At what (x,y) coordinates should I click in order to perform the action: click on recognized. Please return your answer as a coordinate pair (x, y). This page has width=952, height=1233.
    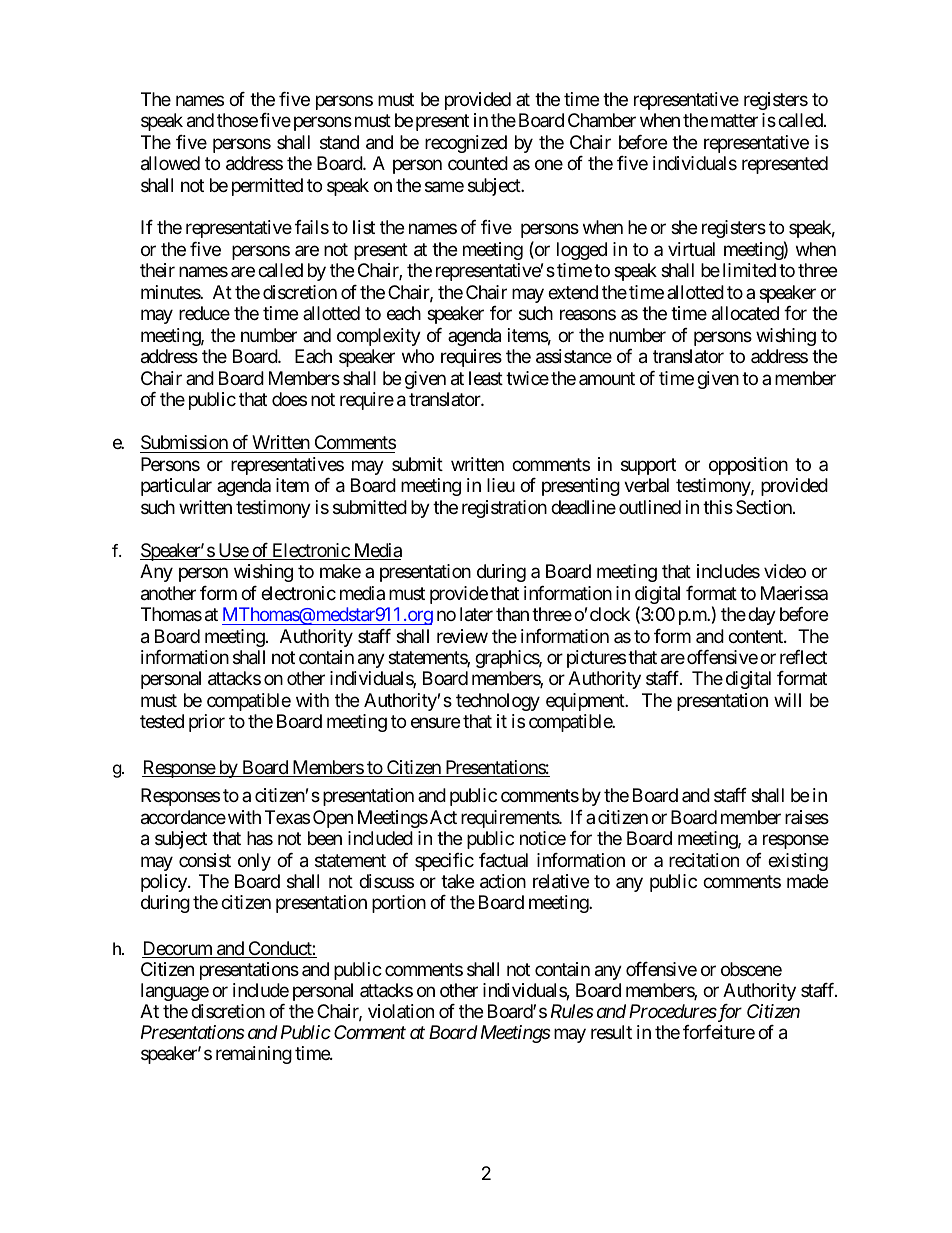
    Looking at the image, I should click on (466, 144).
